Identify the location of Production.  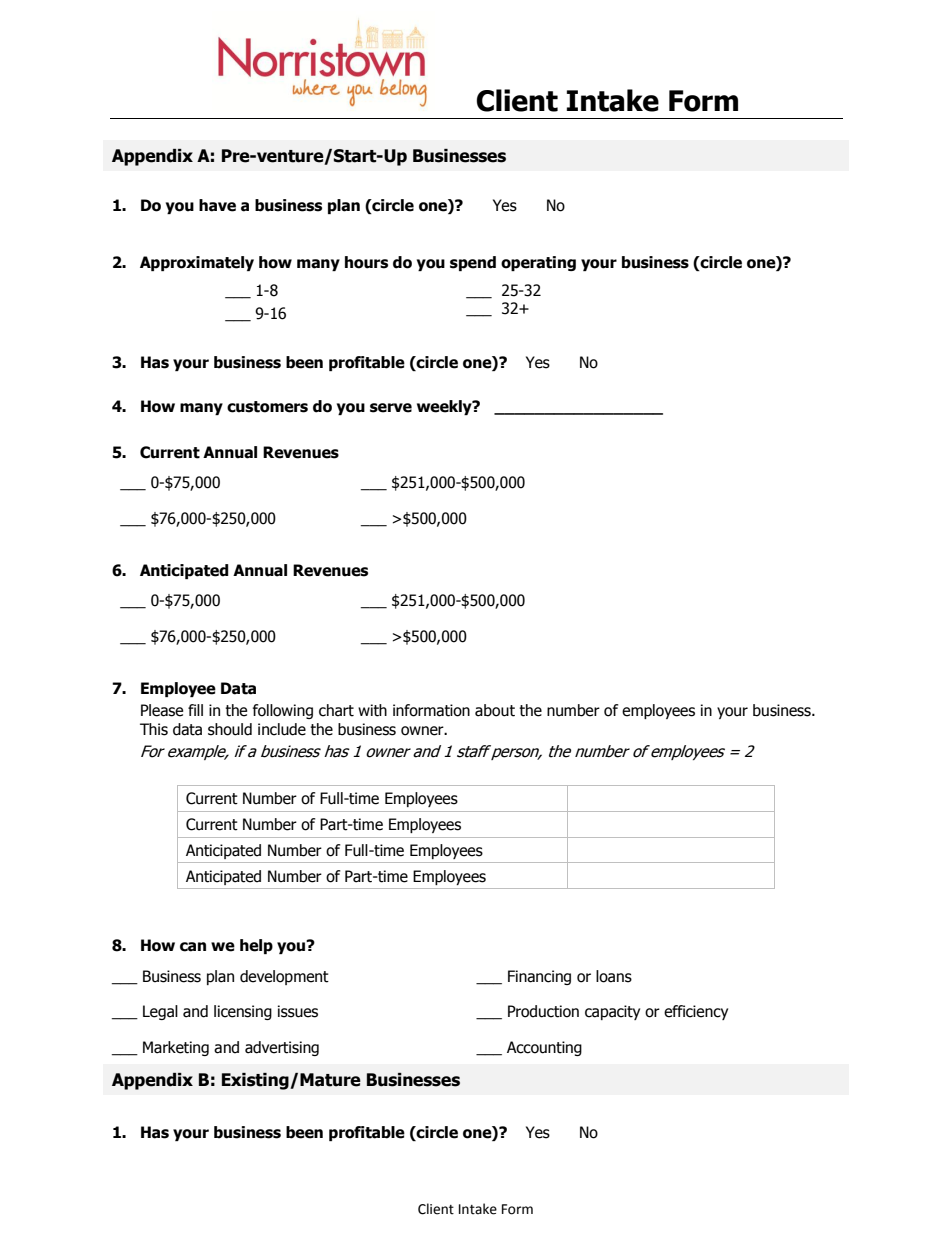
(543, 1011).
